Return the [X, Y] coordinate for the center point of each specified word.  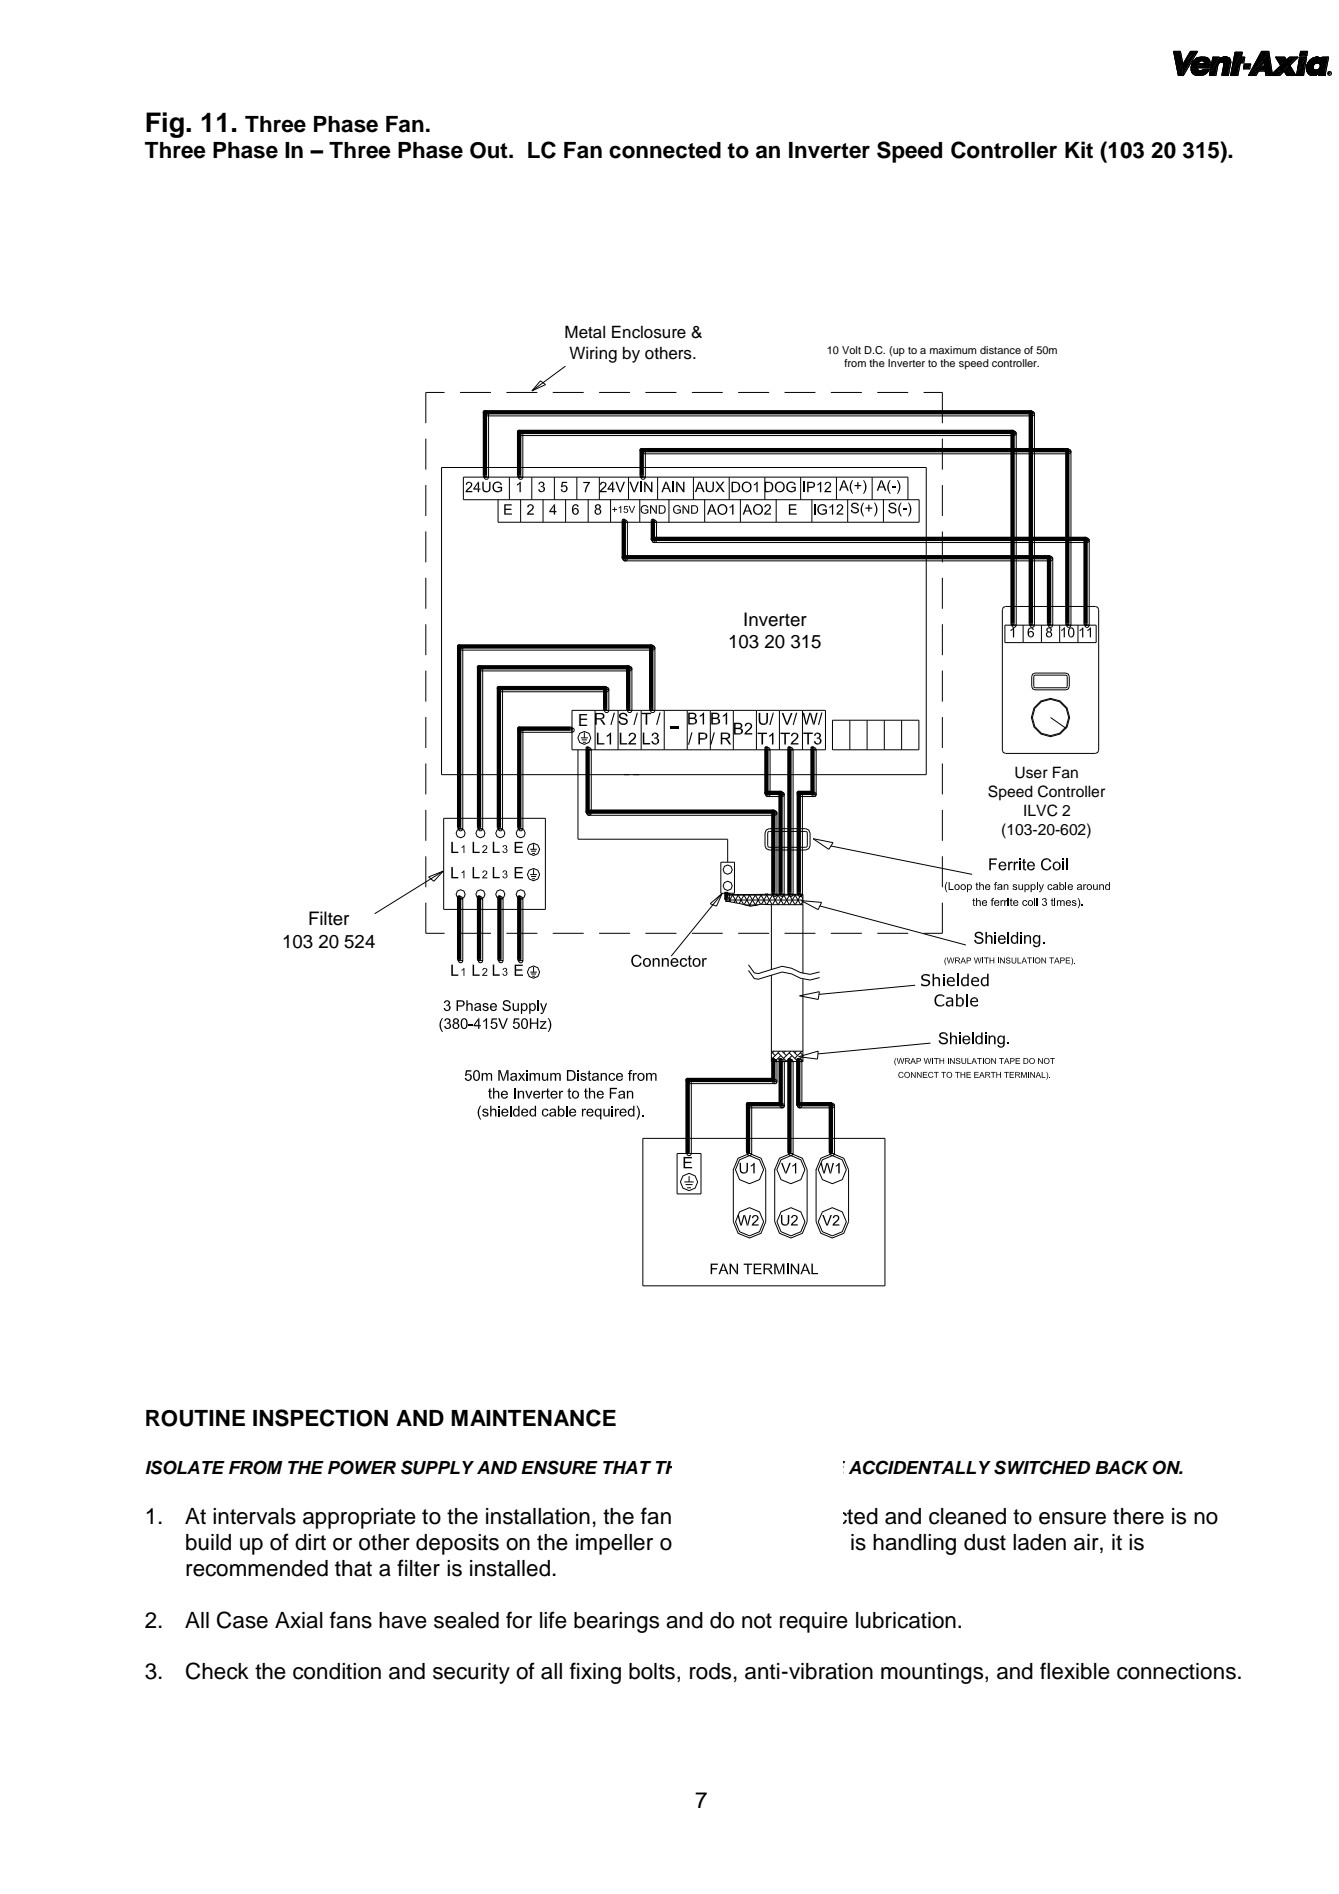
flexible [1075, 1671]
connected [665, 150]
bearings [616, 1622]
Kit [1079, 149]
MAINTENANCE [533, 1418]
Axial [299, 1620]
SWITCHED [1042, 1467]
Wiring [593, 354]
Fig [165, 125]
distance [1000, 350]
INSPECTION [320, 1418]
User [1031, 772]
